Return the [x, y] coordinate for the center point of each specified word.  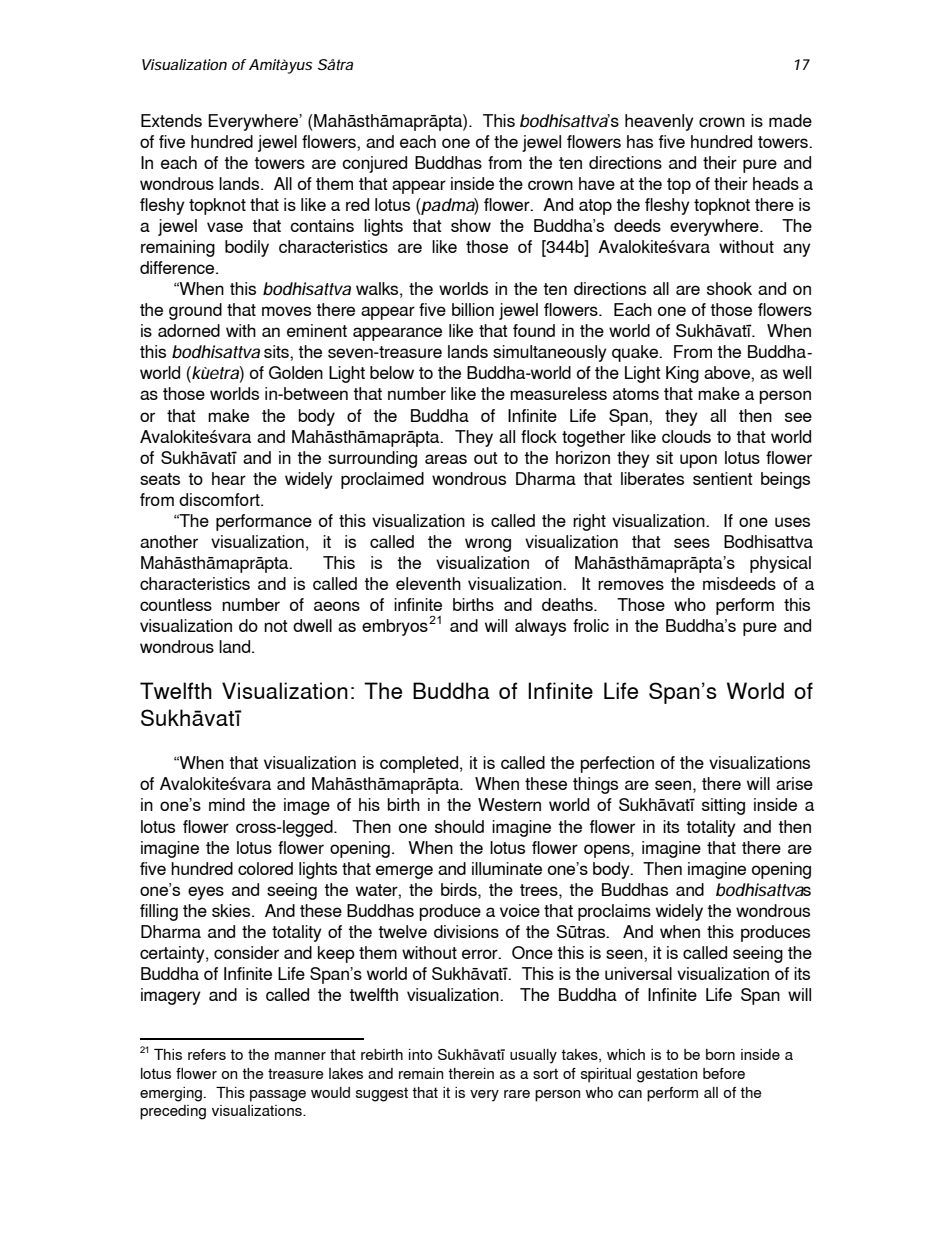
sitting [723, 806]
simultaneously [550, 353]
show [471, 225]
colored [265, 868]
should [459, 826]
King [682, 374]
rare [517, 1094]
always [540, 627]
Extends [171, 120]
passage [278, 1096]
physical [780, 564]
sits [277, 351]
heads [776, 183]
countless [176, 604]
